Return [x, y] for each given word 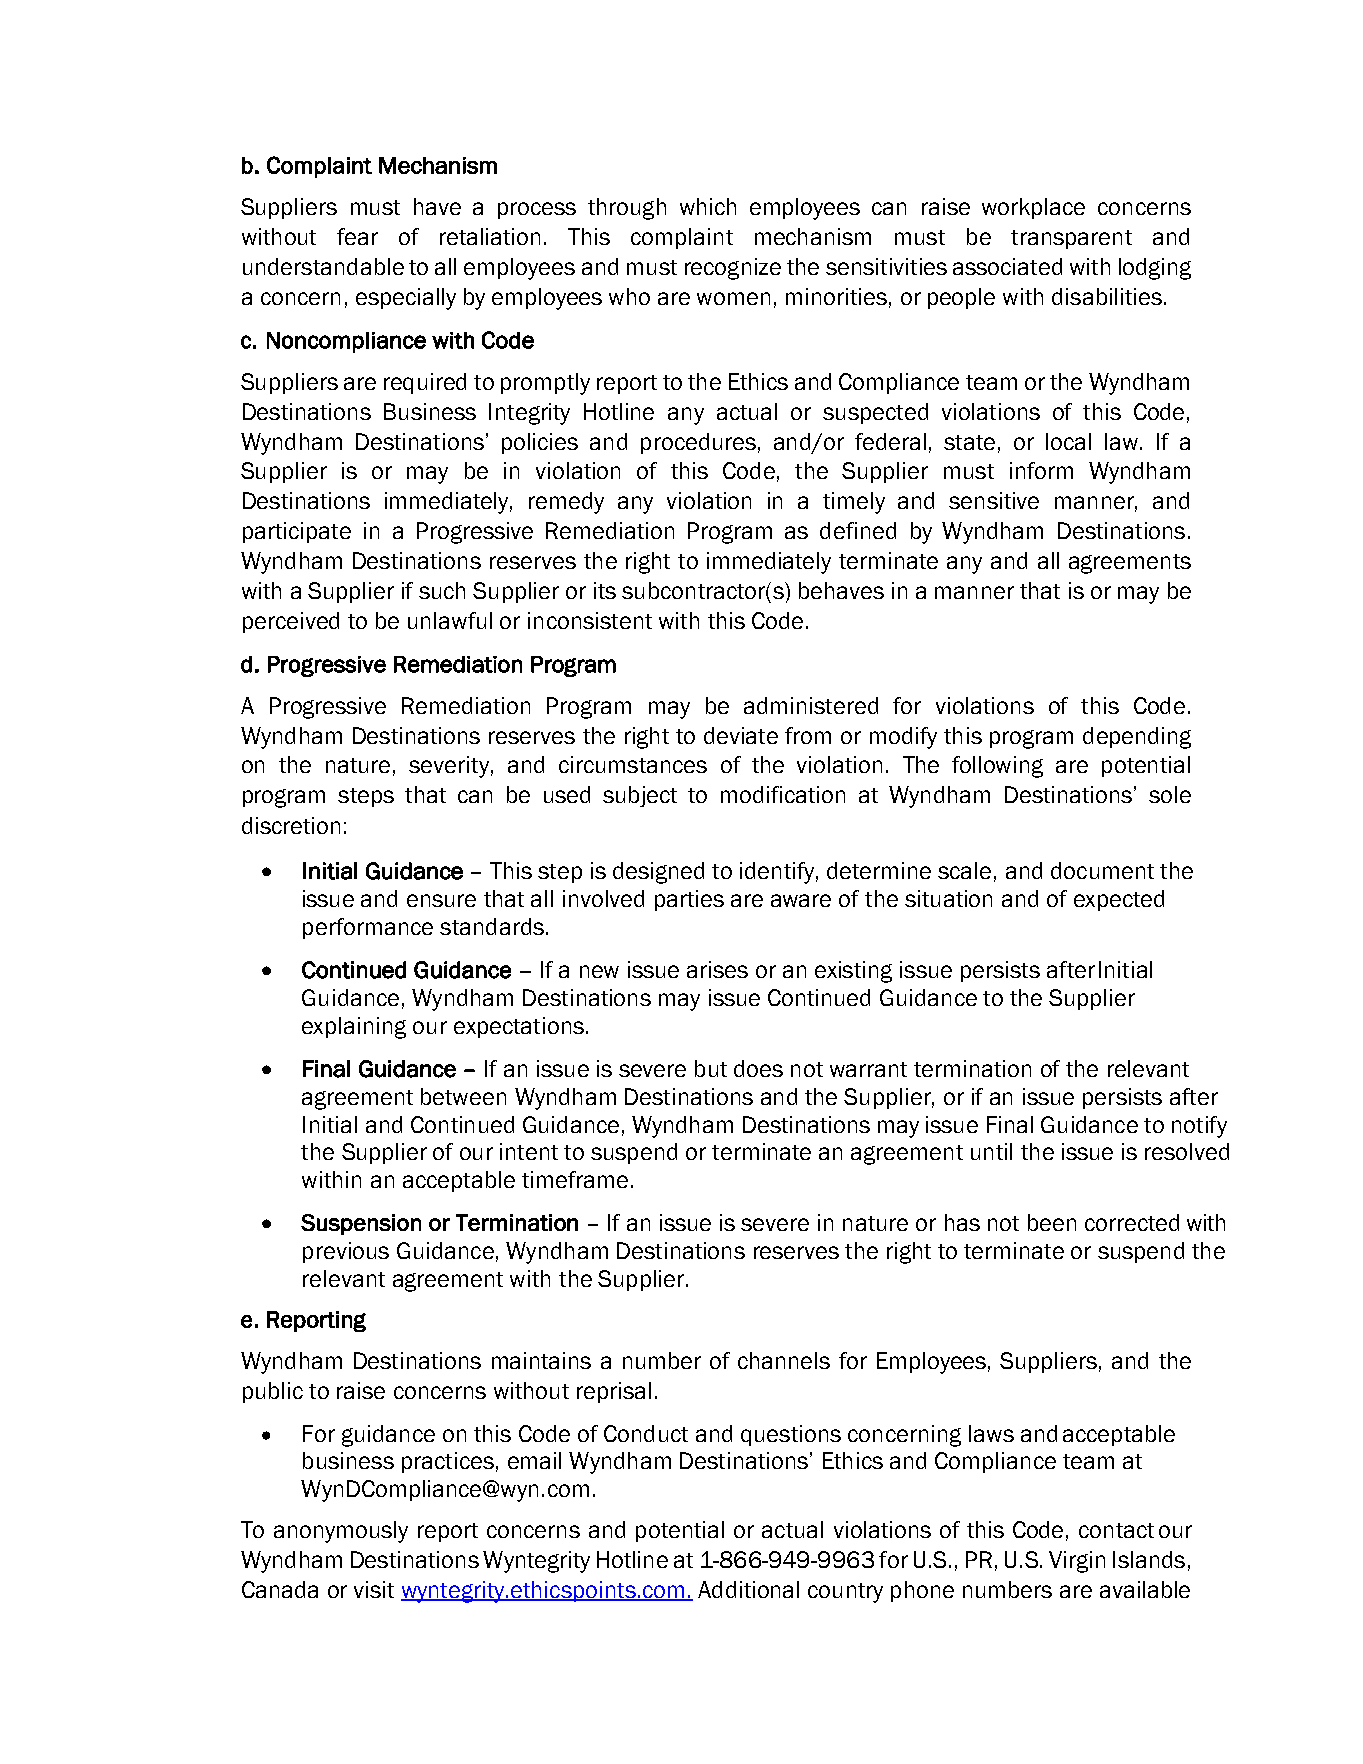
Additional [748, 1589]
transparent [1071, 239]
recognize [733, 269]
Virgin [1077, 1562]
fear [357, 236]
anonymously [341, 1532]
